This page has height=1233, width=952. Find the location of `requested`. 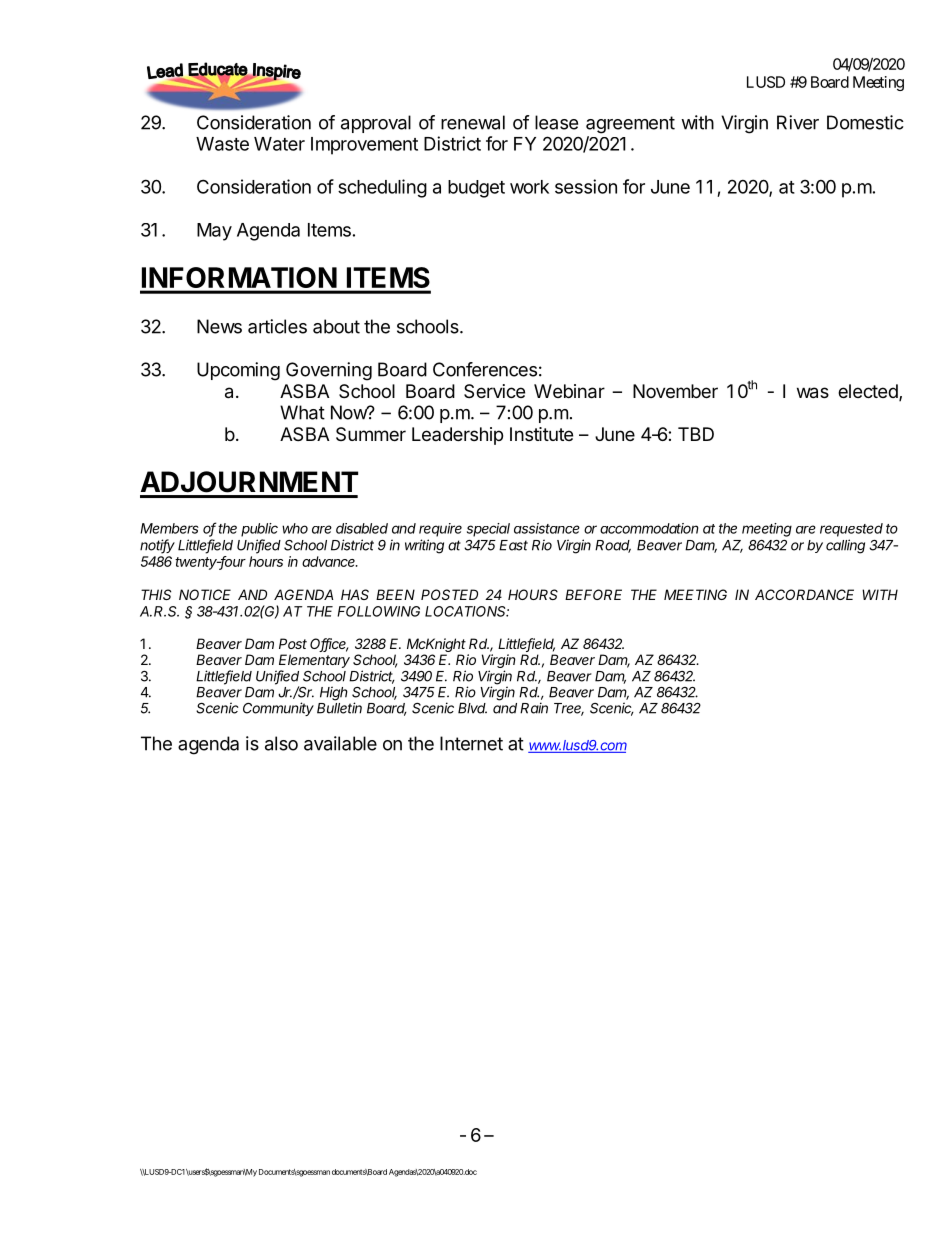

requested is located at coordinates (851, 530).
